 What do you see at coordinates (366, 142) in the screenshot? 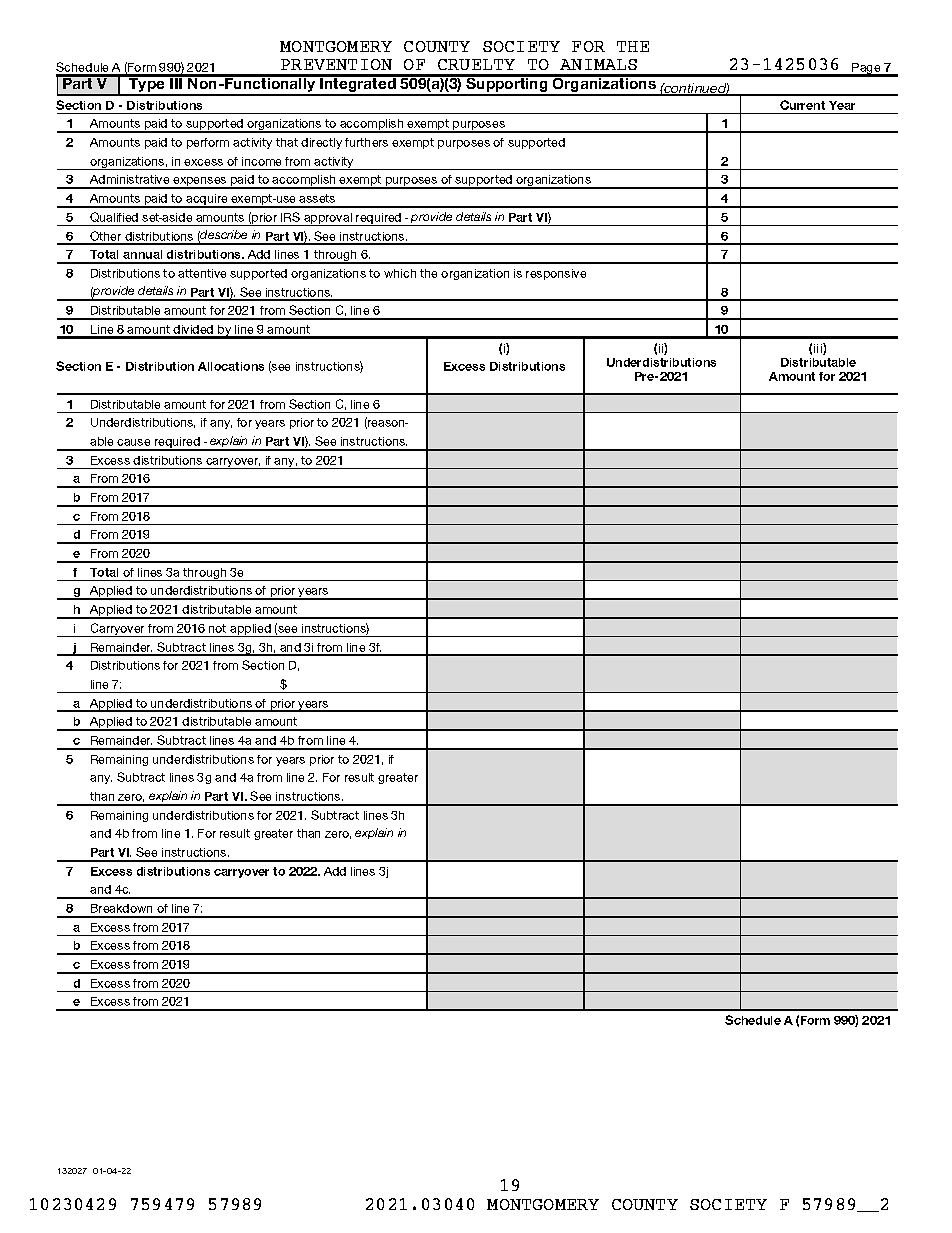
I see `furthers` at bounding box center [366, 142].
